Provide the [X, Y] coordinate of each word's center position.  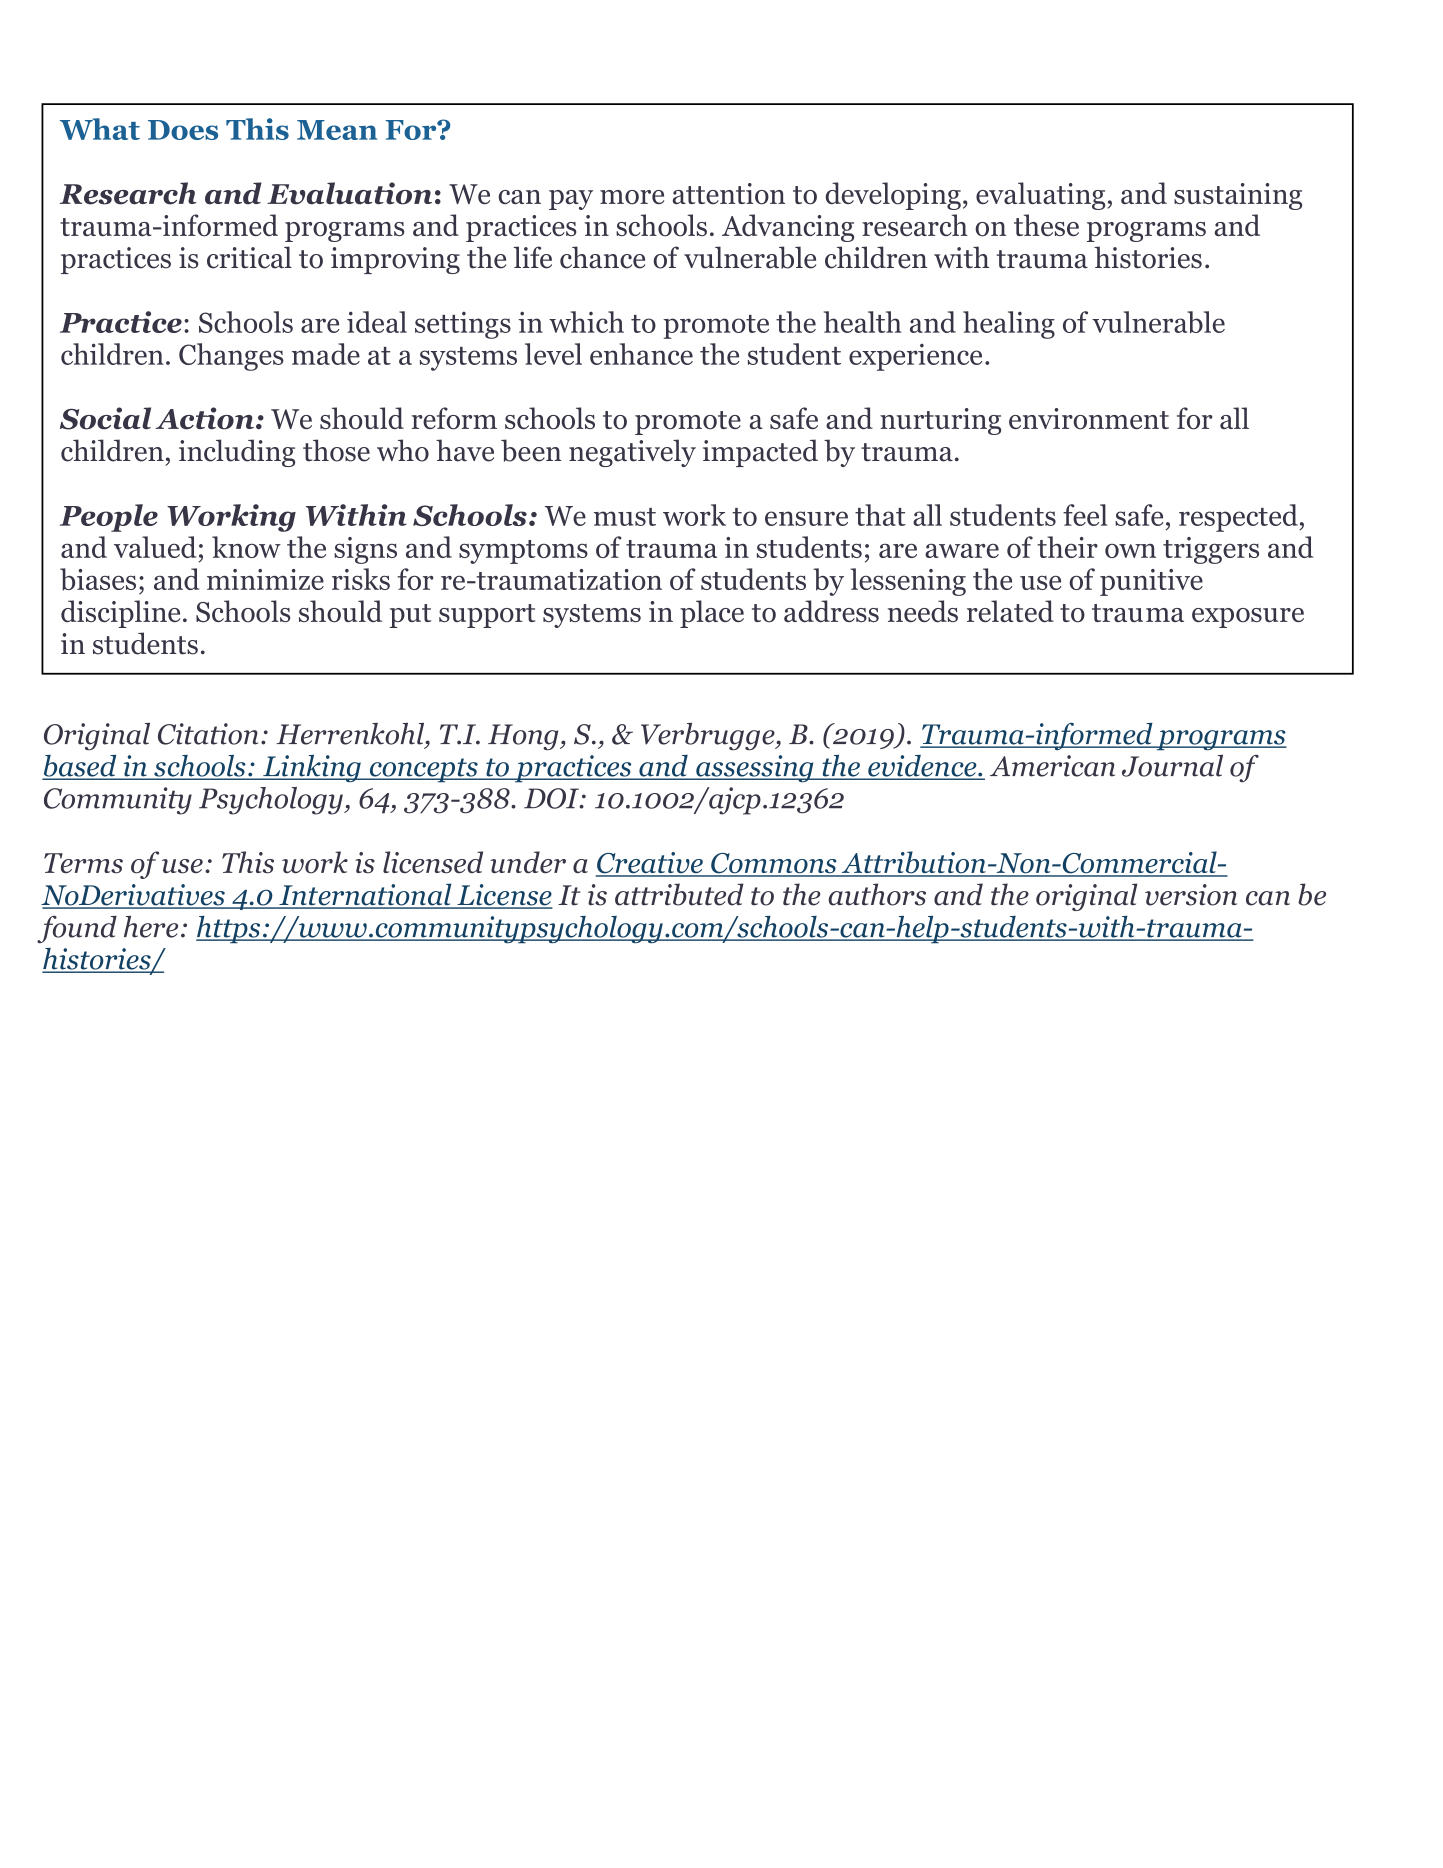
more [632, 197]
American [1052, 766]
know [246, 547]
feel [1085, 515]
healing [1009, 325]
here [151, 927]
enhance [641, 354]
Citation [208, 734]
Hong [524, 737]
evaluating [1040, 196]
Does [183, 130]
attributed [679, 894]
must [625, 517]
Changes [231, 357]
